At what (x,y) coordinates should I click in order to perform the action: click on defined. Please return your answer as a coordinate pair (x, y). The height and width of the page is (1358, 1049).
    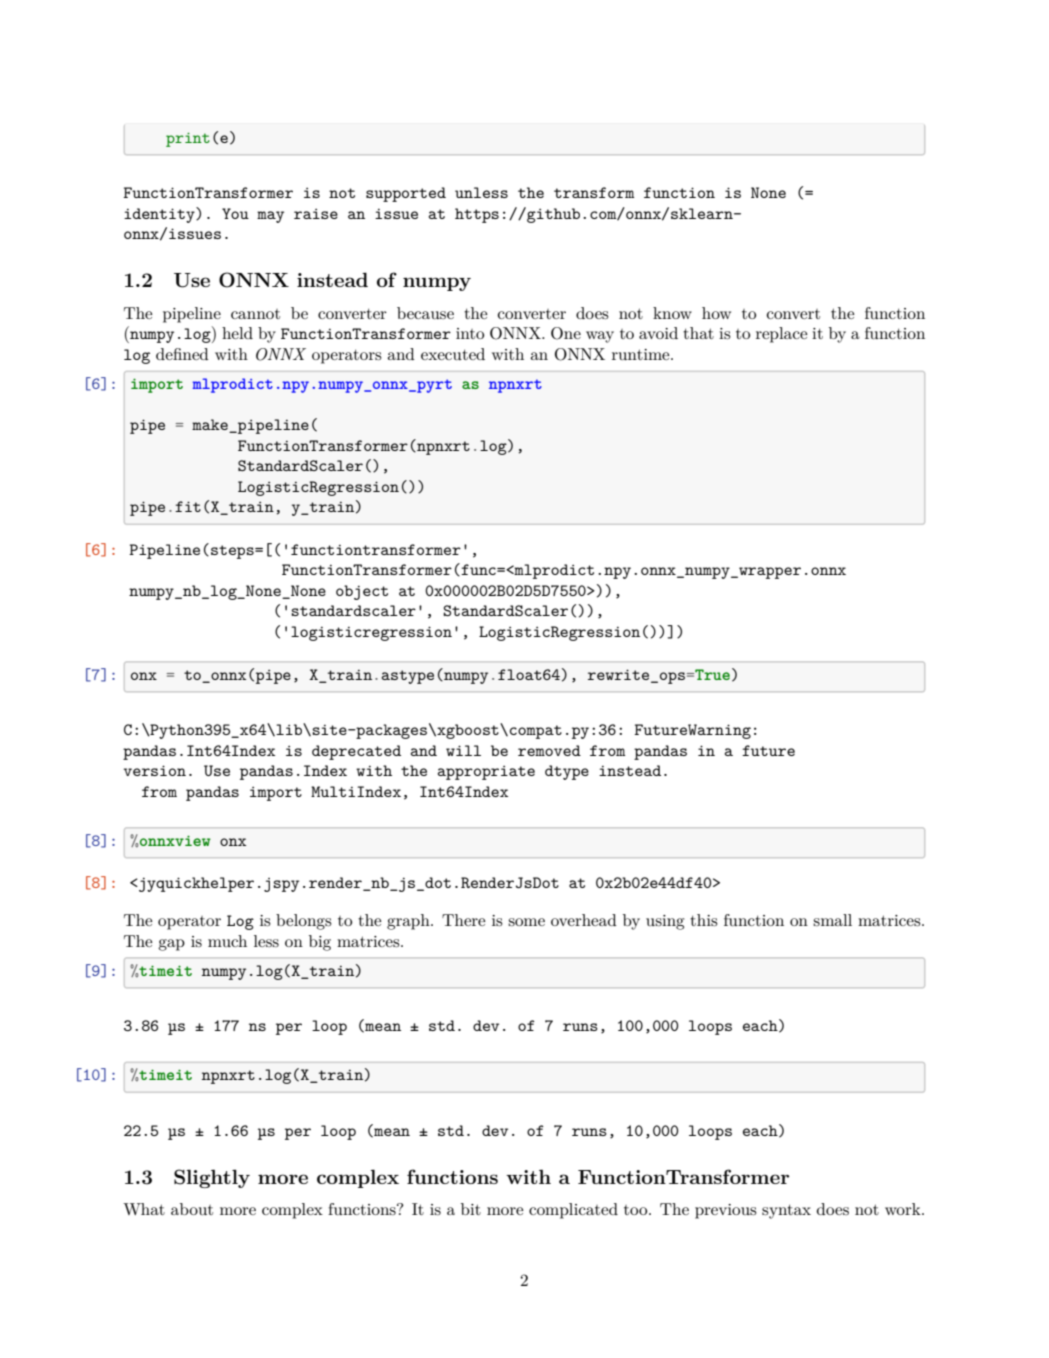
    Looking at the image, I should click on (182, 354).
